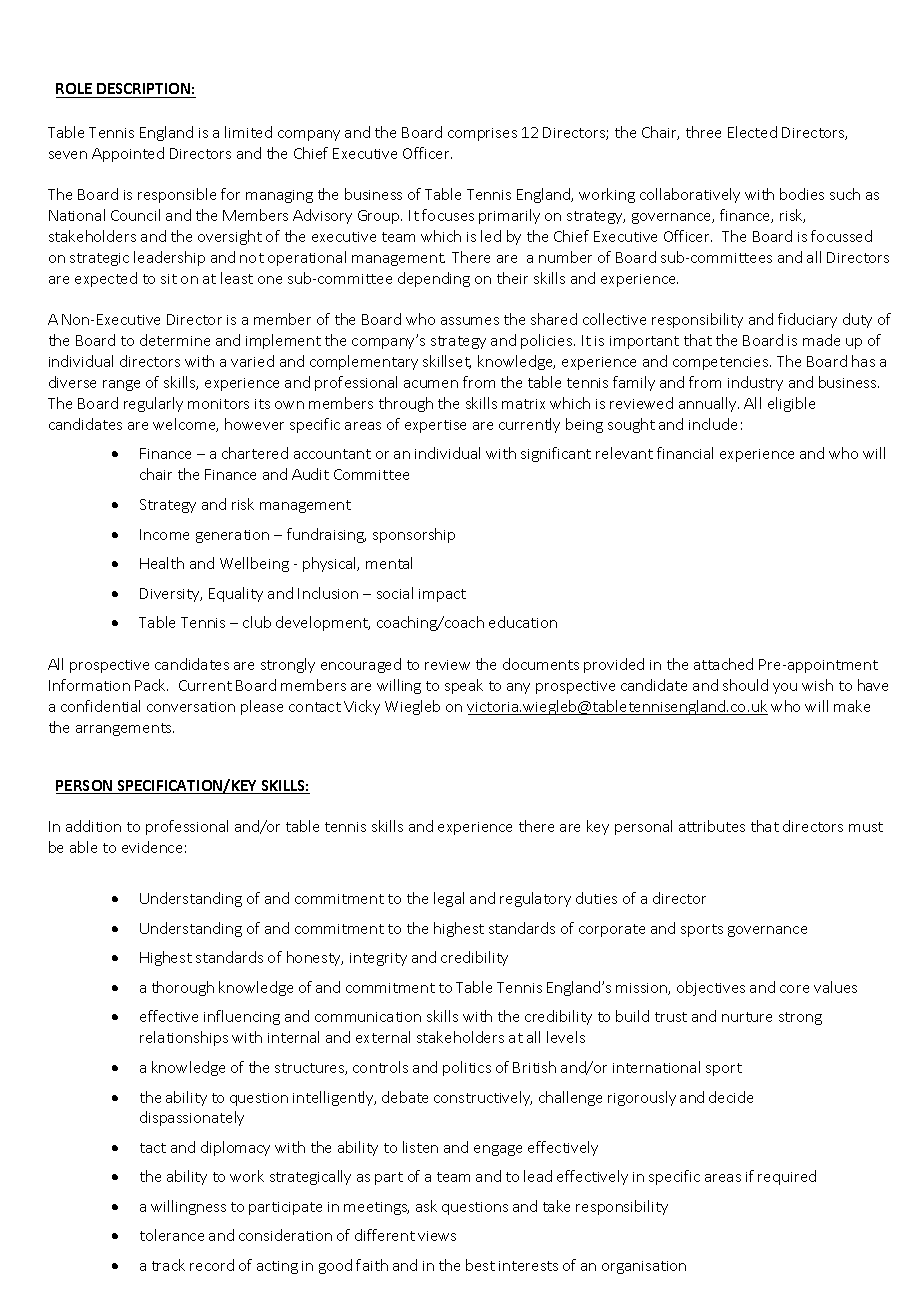  Describe the element at coordinates (785, 688) in the image. I see `you` at that location.
